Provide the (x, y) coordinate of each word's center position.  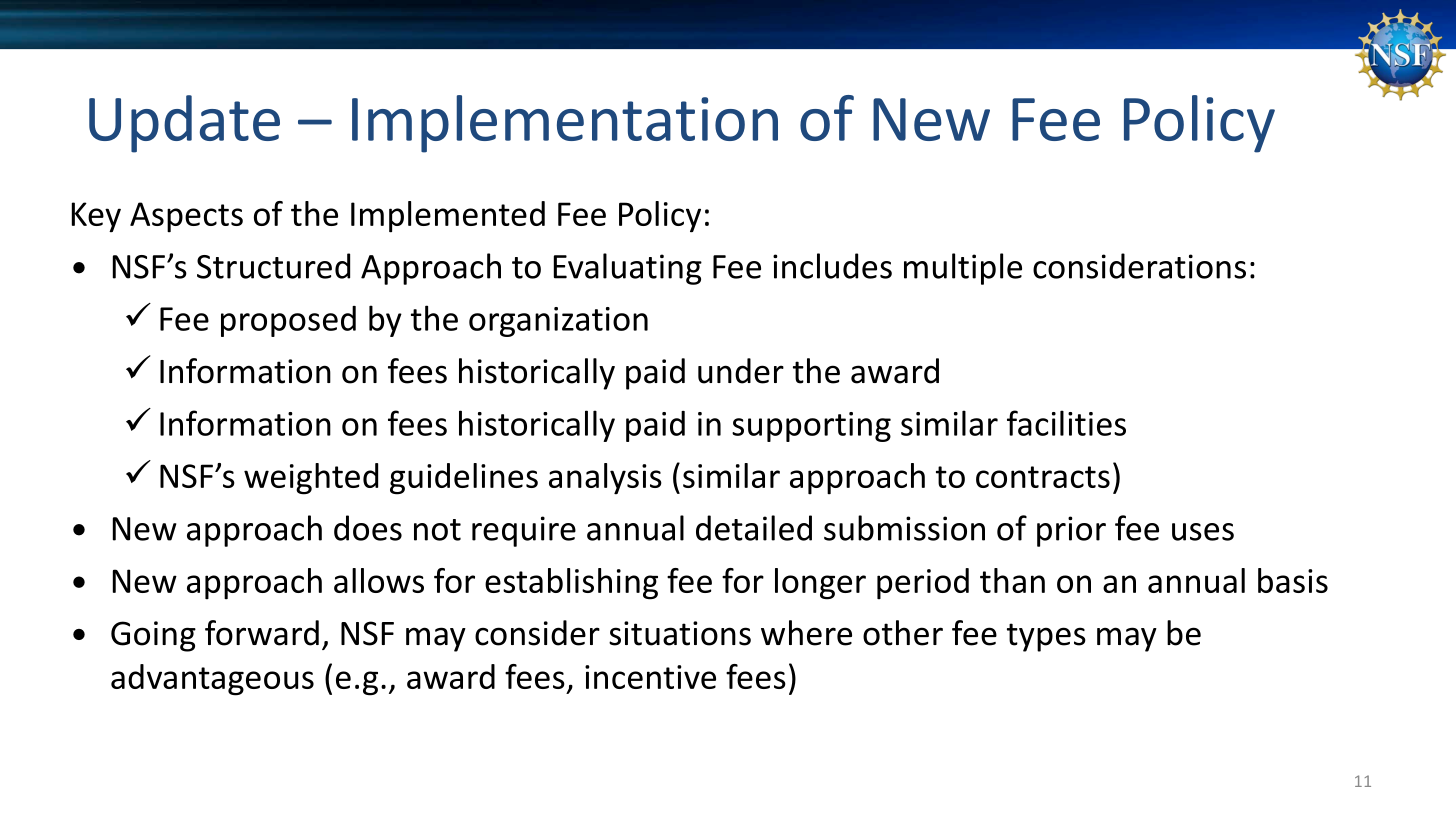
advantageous (212, 680)
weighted (311, 479)
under (741, 371)
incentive (650, 677)
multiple (963, 269)
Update (184, 124)
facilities (1066, 423)
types (1046, 637)
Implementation (565, 124)
